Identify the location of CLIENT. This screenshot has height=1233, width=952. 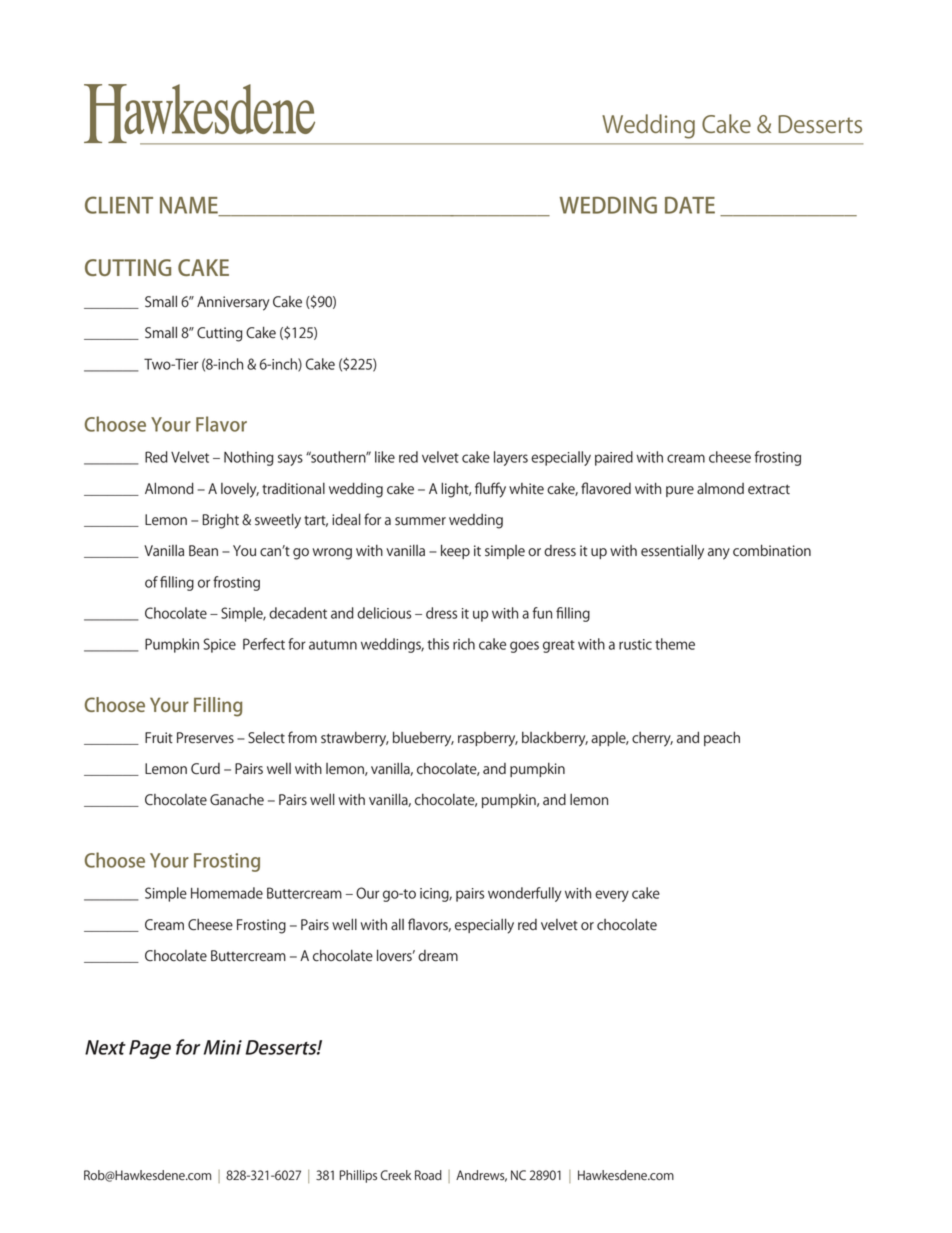
(119, 205).
